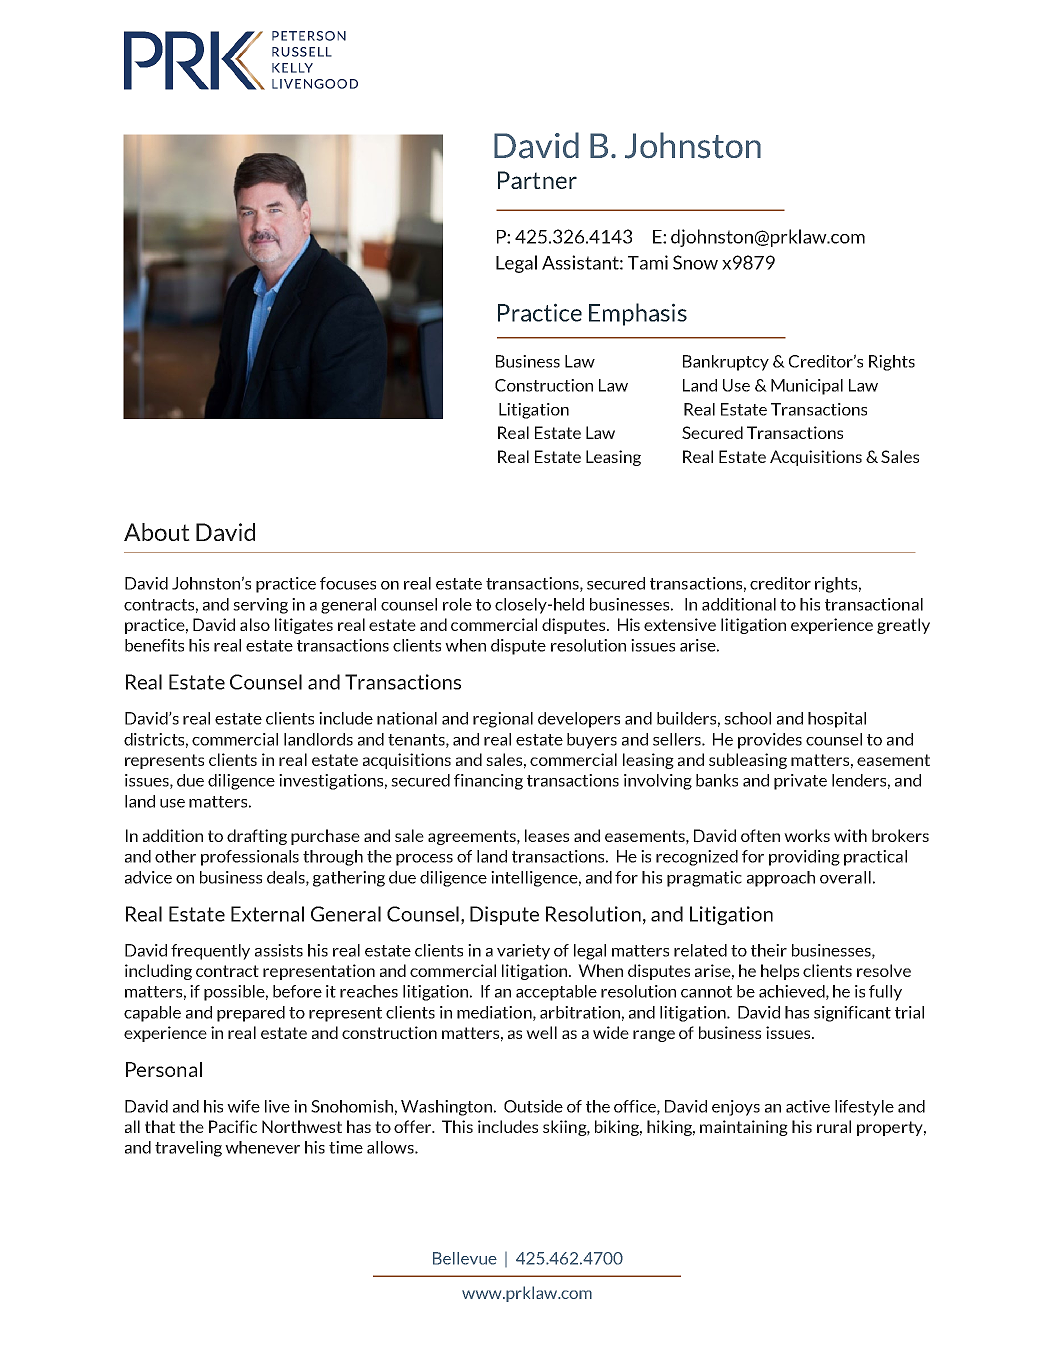 This screenshot has height=1365, width=1055. I want to click on regional, so click(503, 720).
